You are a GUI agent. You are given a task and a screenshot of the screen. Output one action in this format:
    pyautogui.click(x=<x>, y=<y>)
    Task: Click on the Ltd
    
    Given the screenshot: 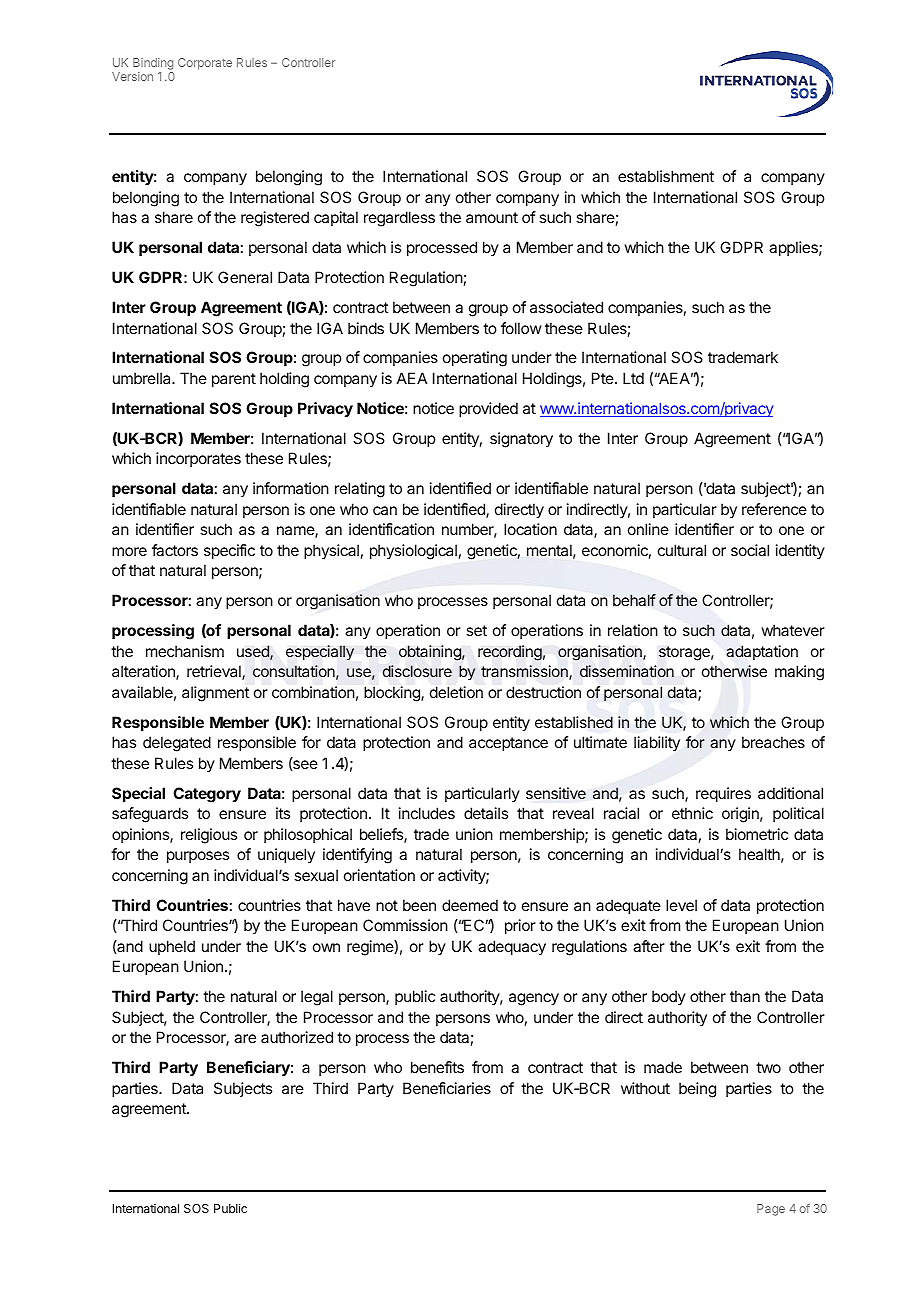 What is the action you would take?
    pyautogui.click(x=633, y=378)
